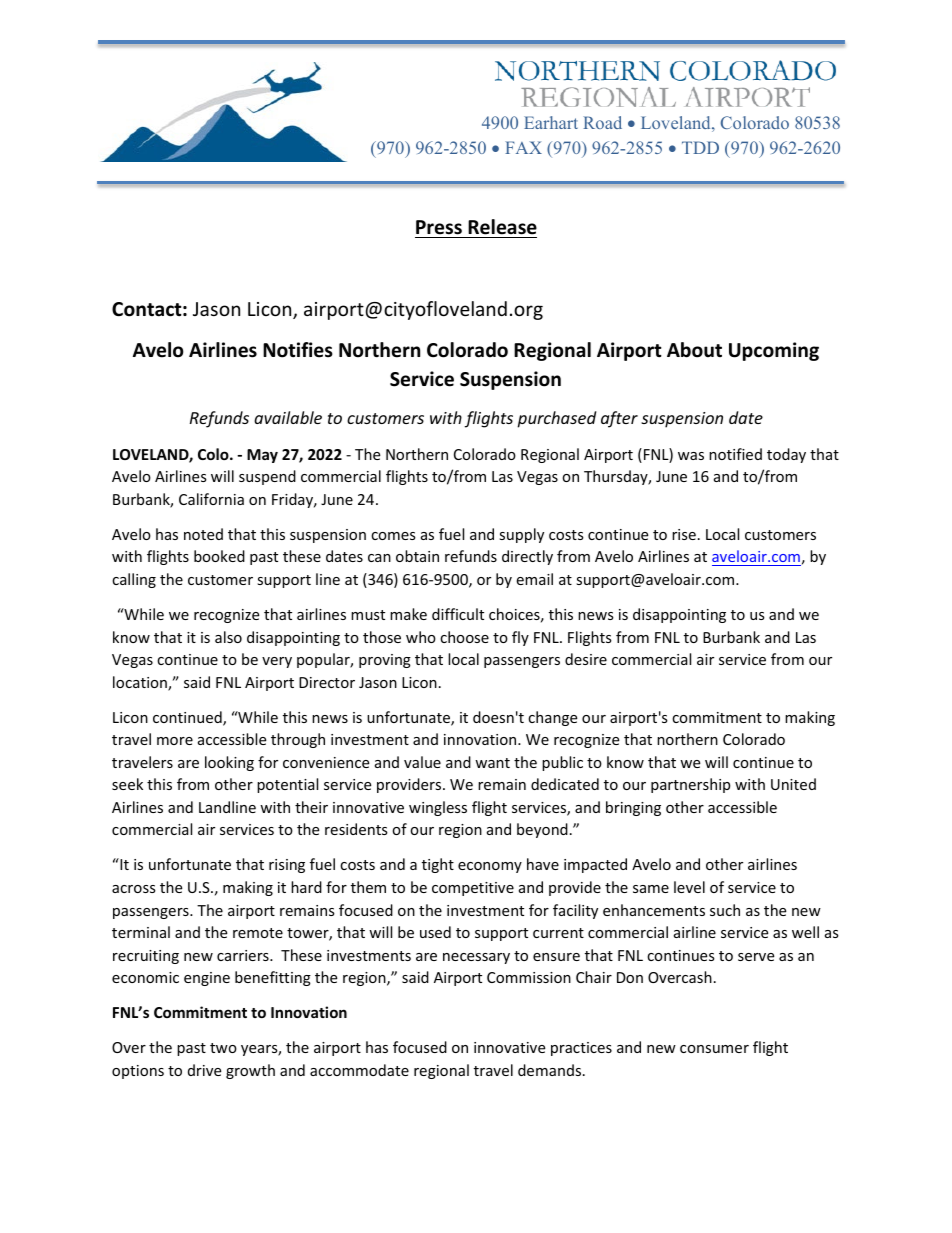  What do you see at coordinates (689, 887) in the screenshot?
I see `level` at bounding box center [689, 887].
